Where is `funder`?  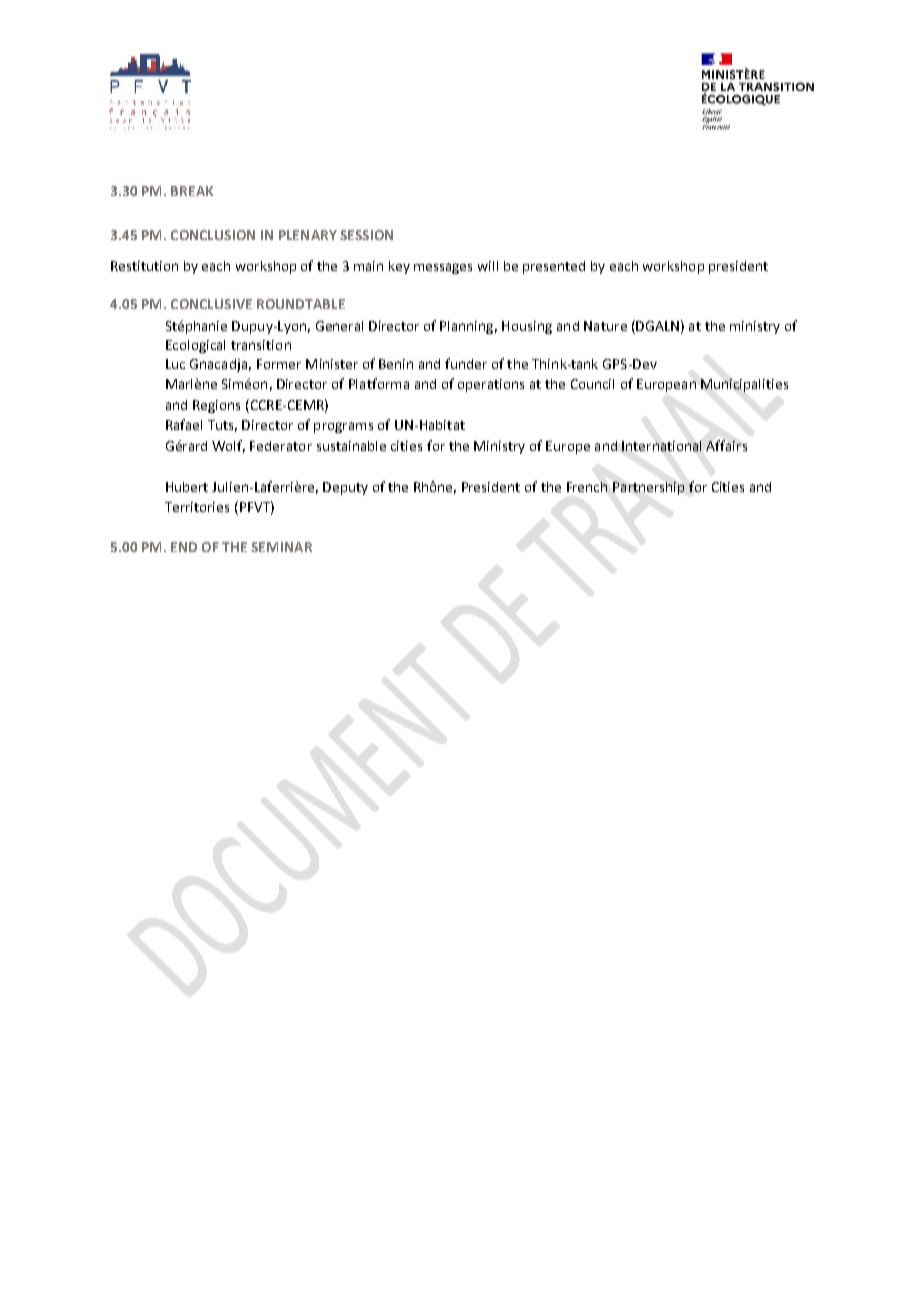
funder is located at coordinates (466, 363).
